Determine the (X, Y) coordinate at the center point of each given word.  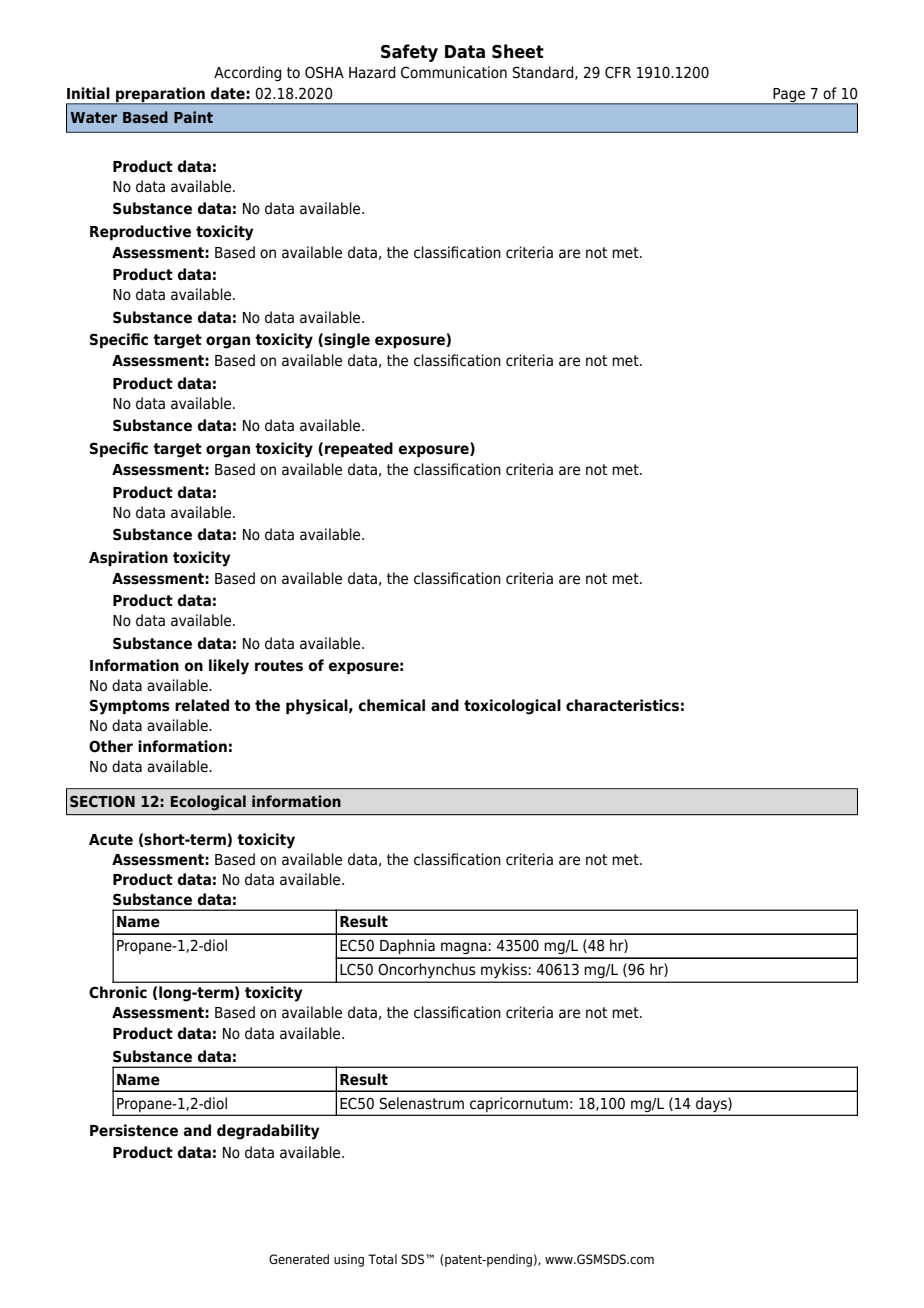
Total (382, 1259)
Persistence (134, 1130)
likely (229, 667)
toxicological (512, 707)
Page (789, 96)
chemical (392, 705)
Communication (454, 72)
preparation (160, 95)
